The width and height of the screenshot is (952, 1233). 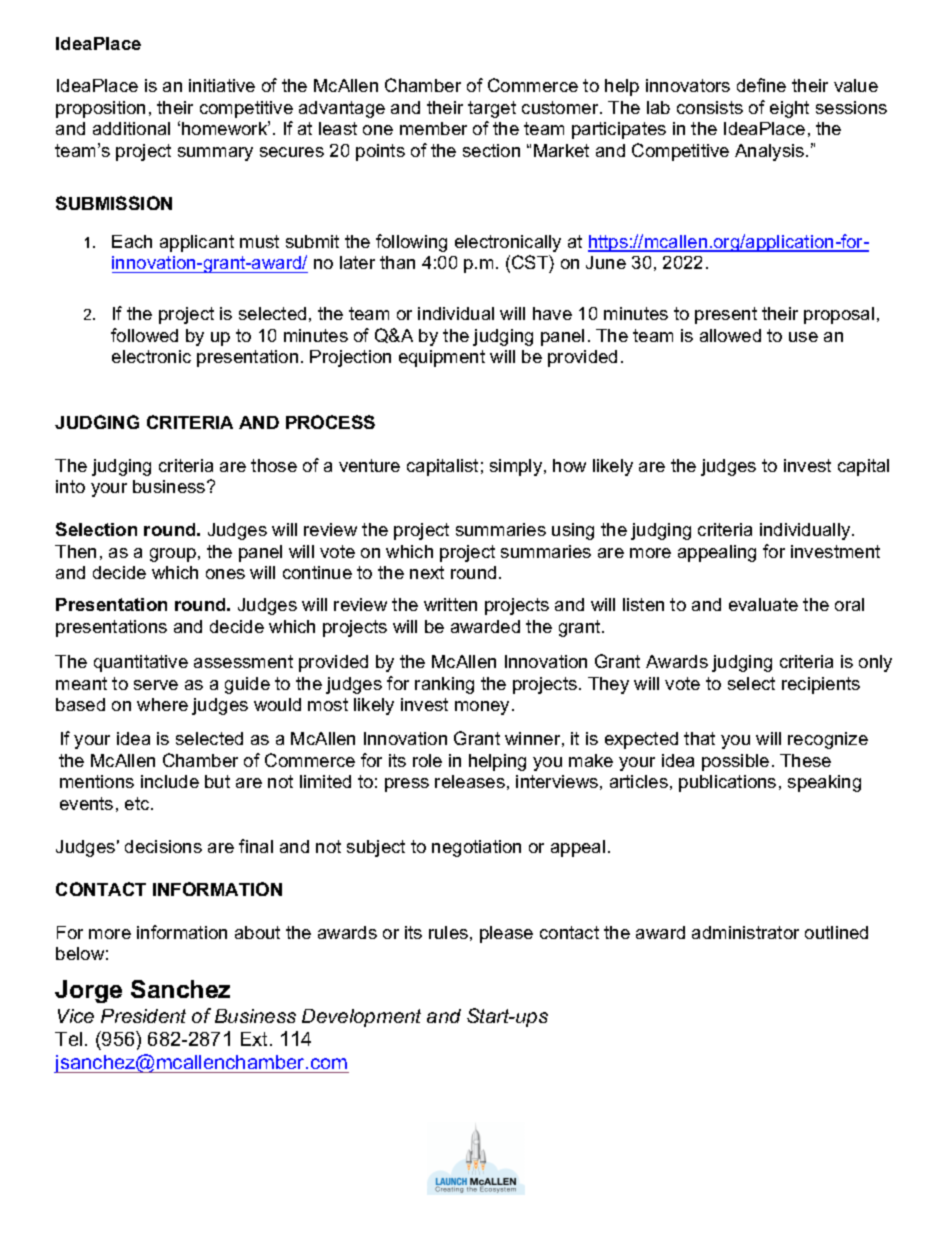 I want to click on evaluate, so click(x=763, y=604).
